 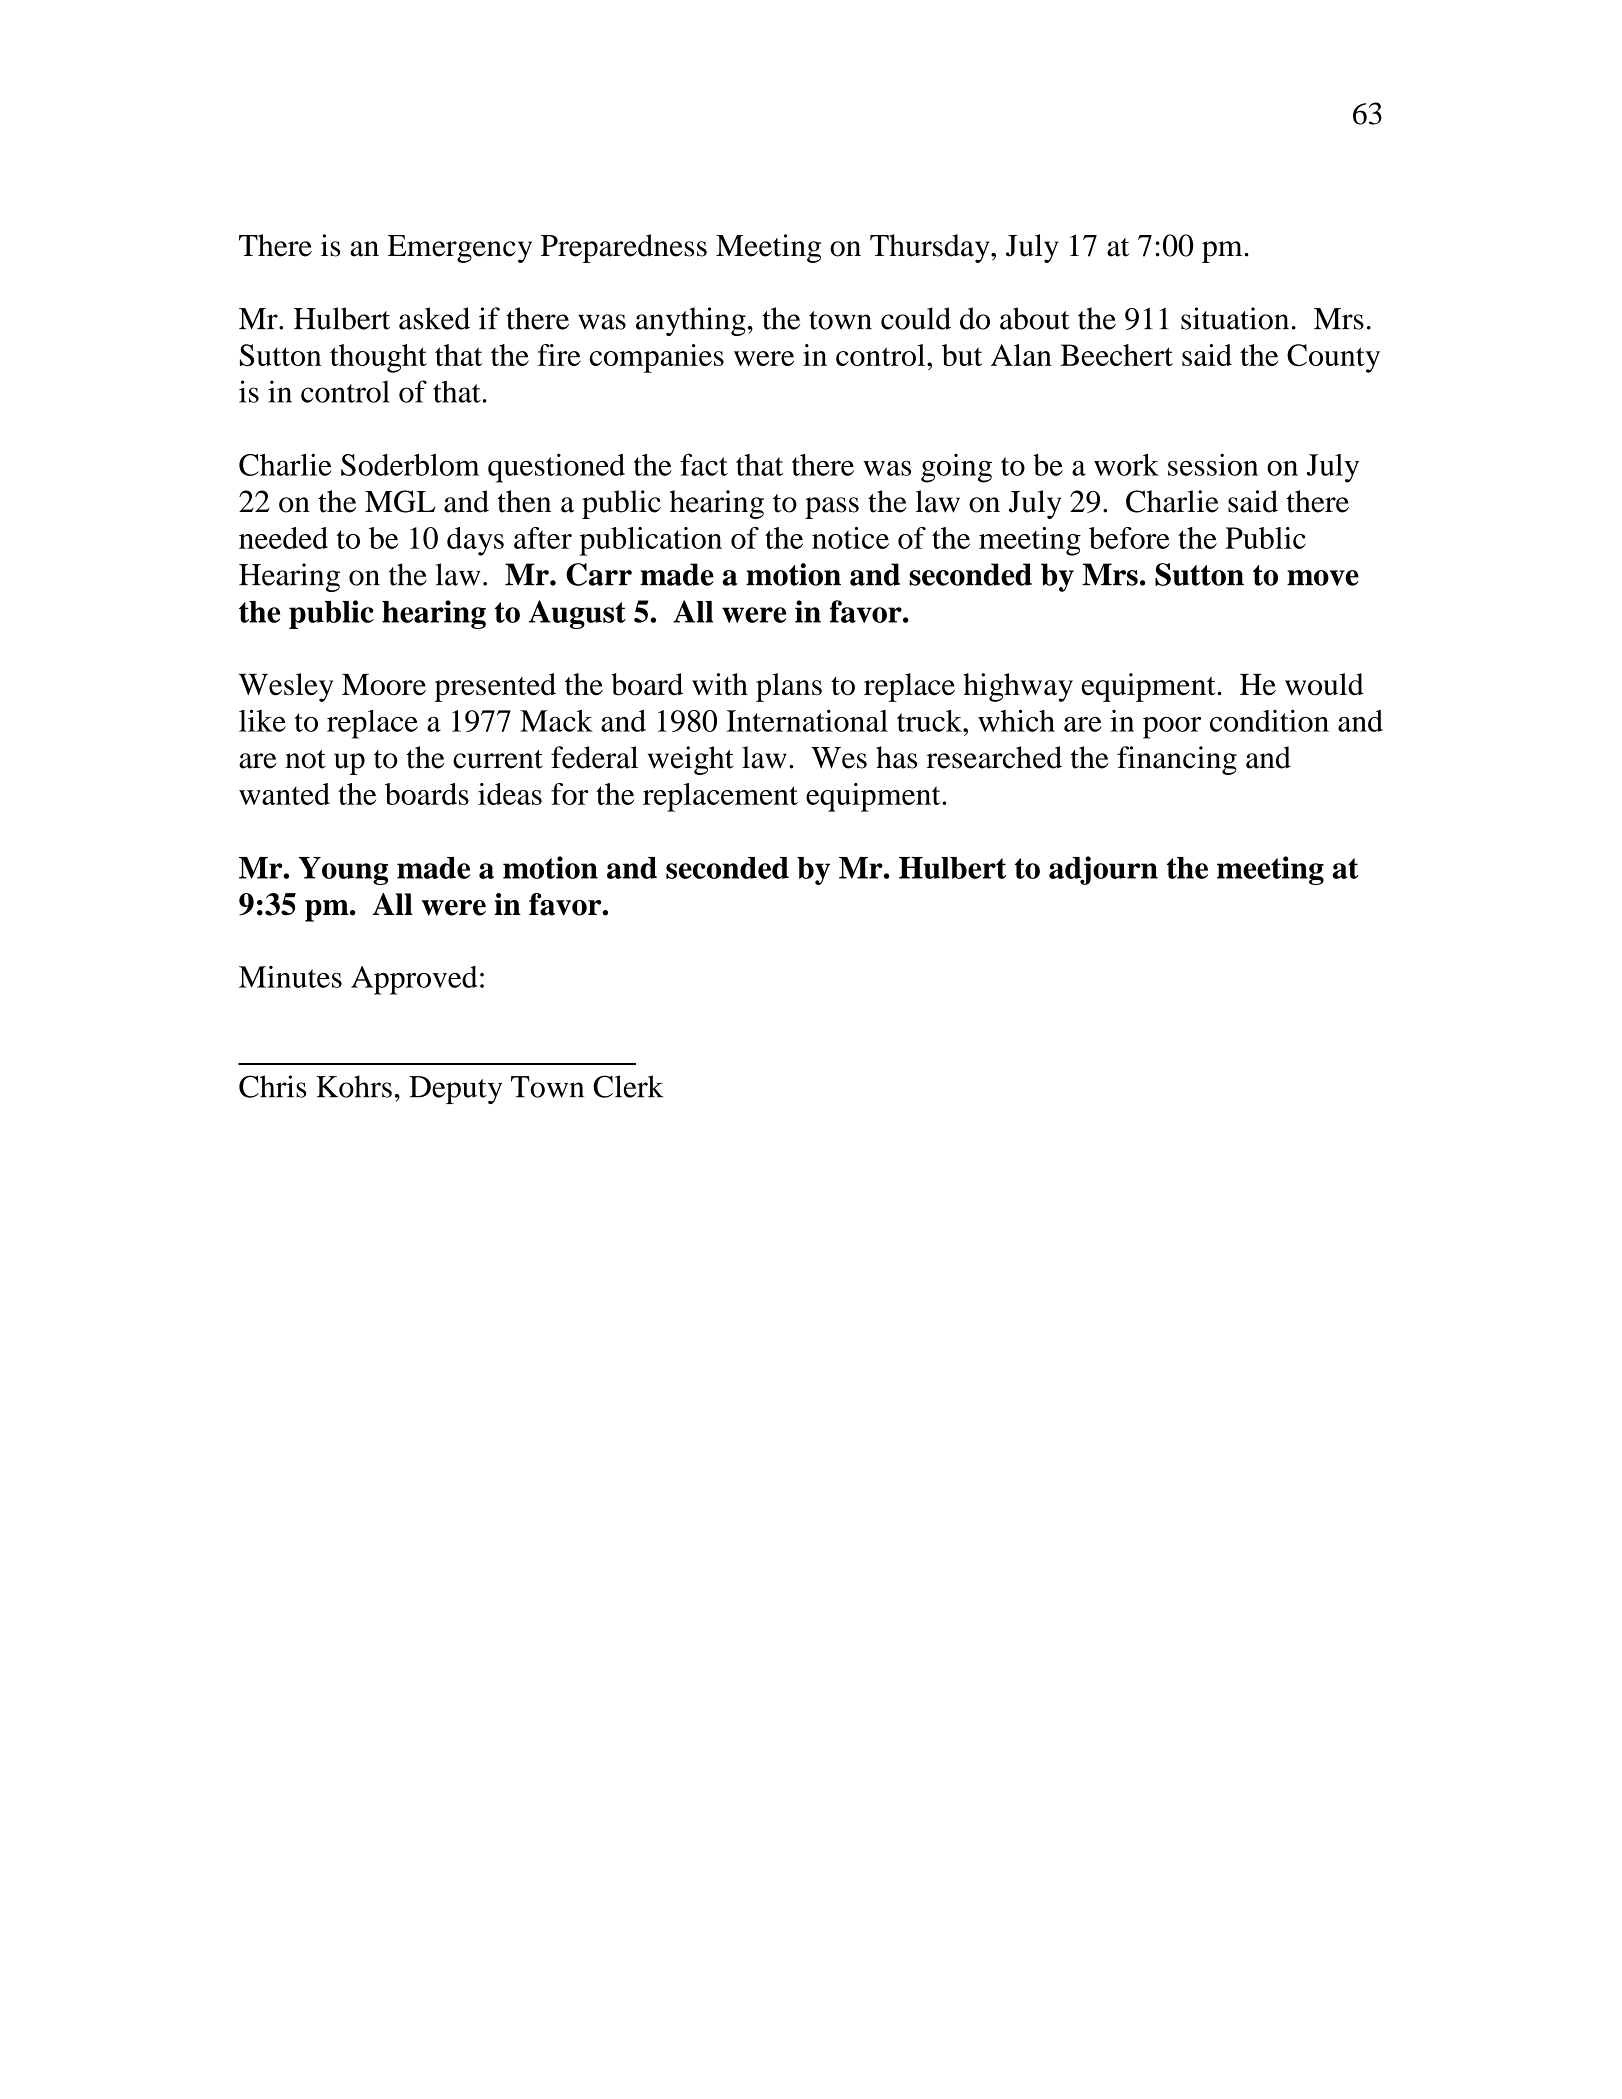 What do you see at coordinates (455, 1090) in the document?
I see `Deputy` at bounding box center [455, 1090].
